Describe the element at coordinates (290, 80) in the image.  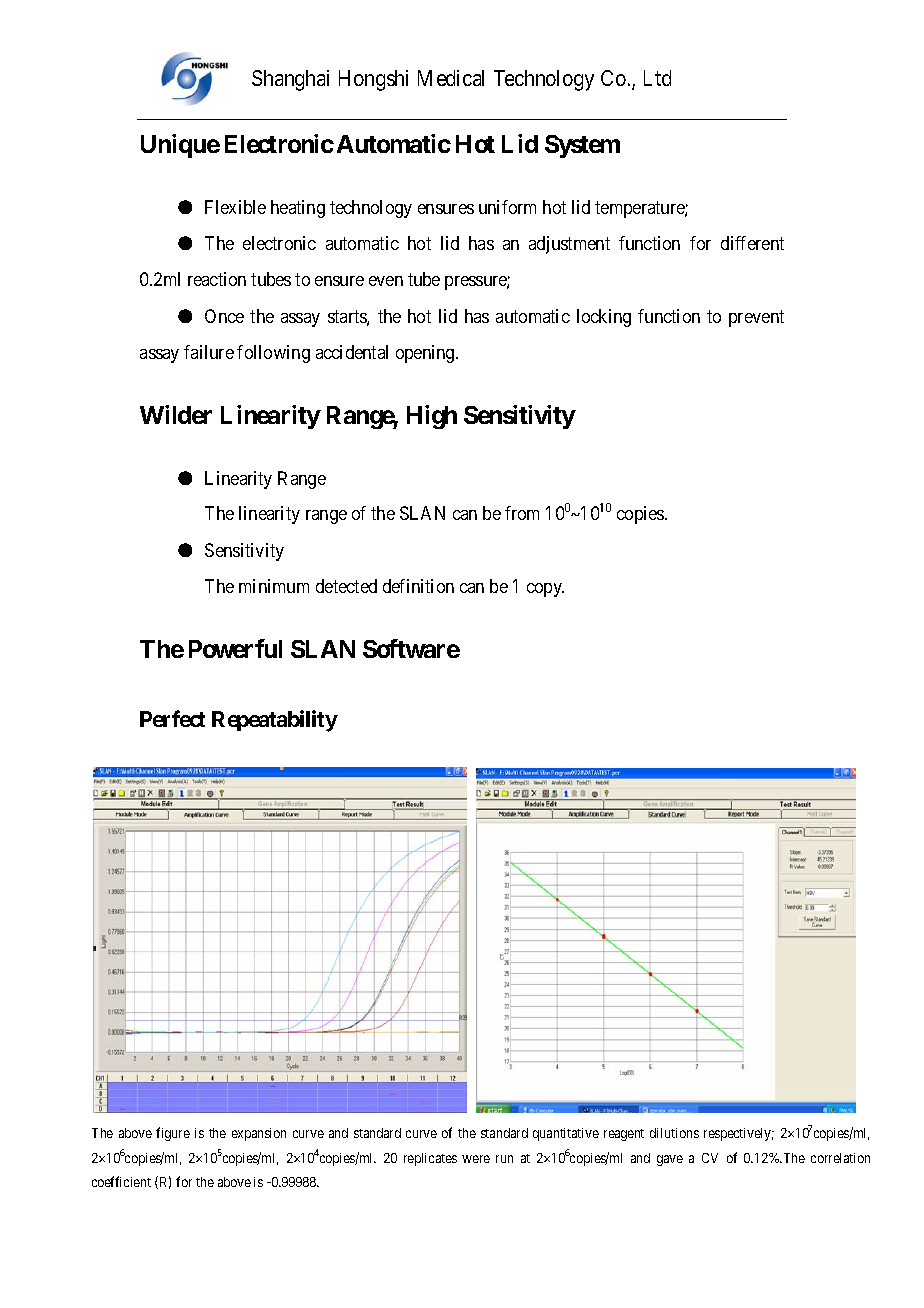
I see `Shanghai` at that location.
